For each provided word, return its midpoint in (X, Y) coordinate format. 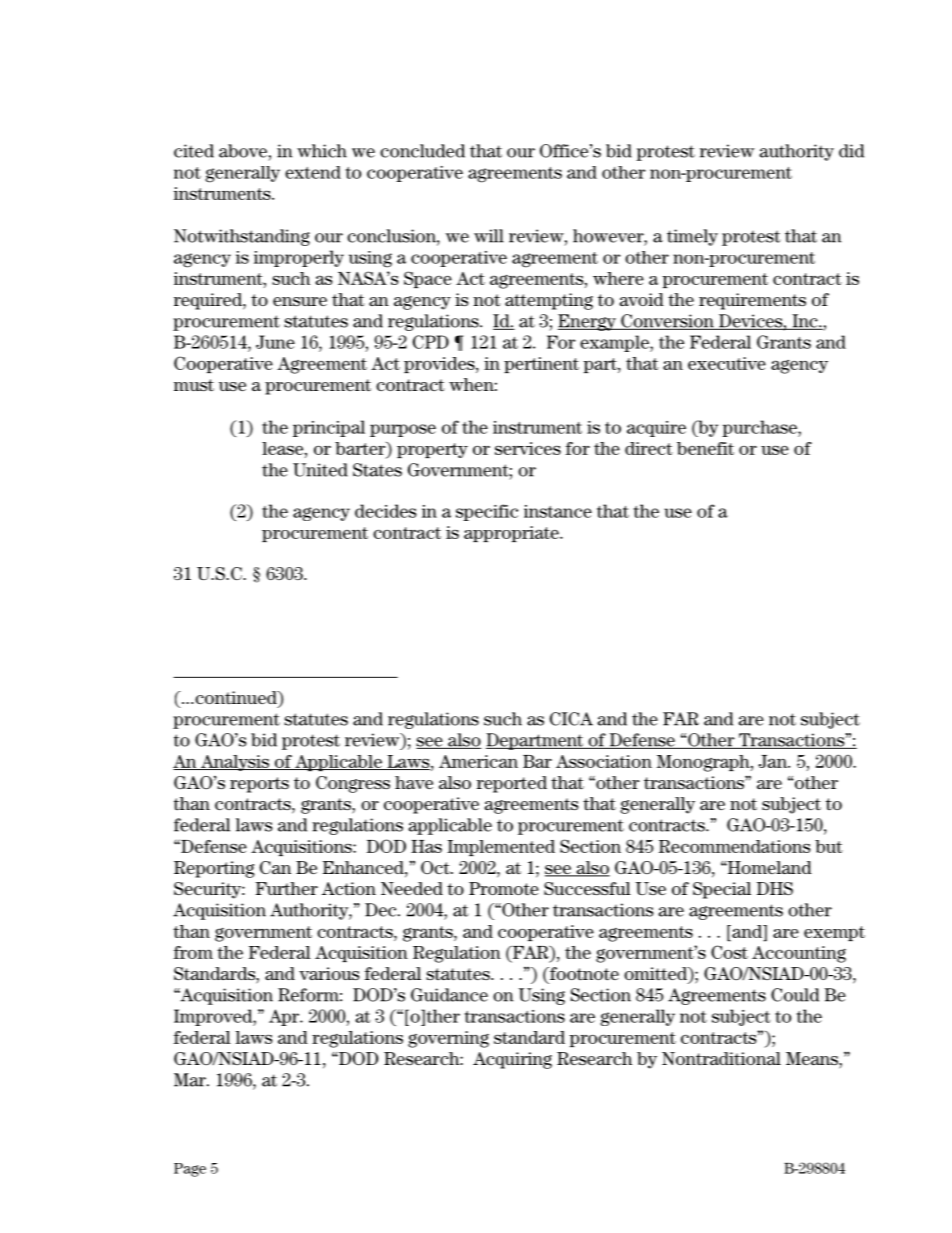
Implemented (501, 848)
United (320, 470)
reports (259, 785)
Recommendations (734, 846)
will (489, 236)
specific (487, 512)
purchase (760, 428)
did (851, 151)
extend (313, 172)
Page (190, 1170)
